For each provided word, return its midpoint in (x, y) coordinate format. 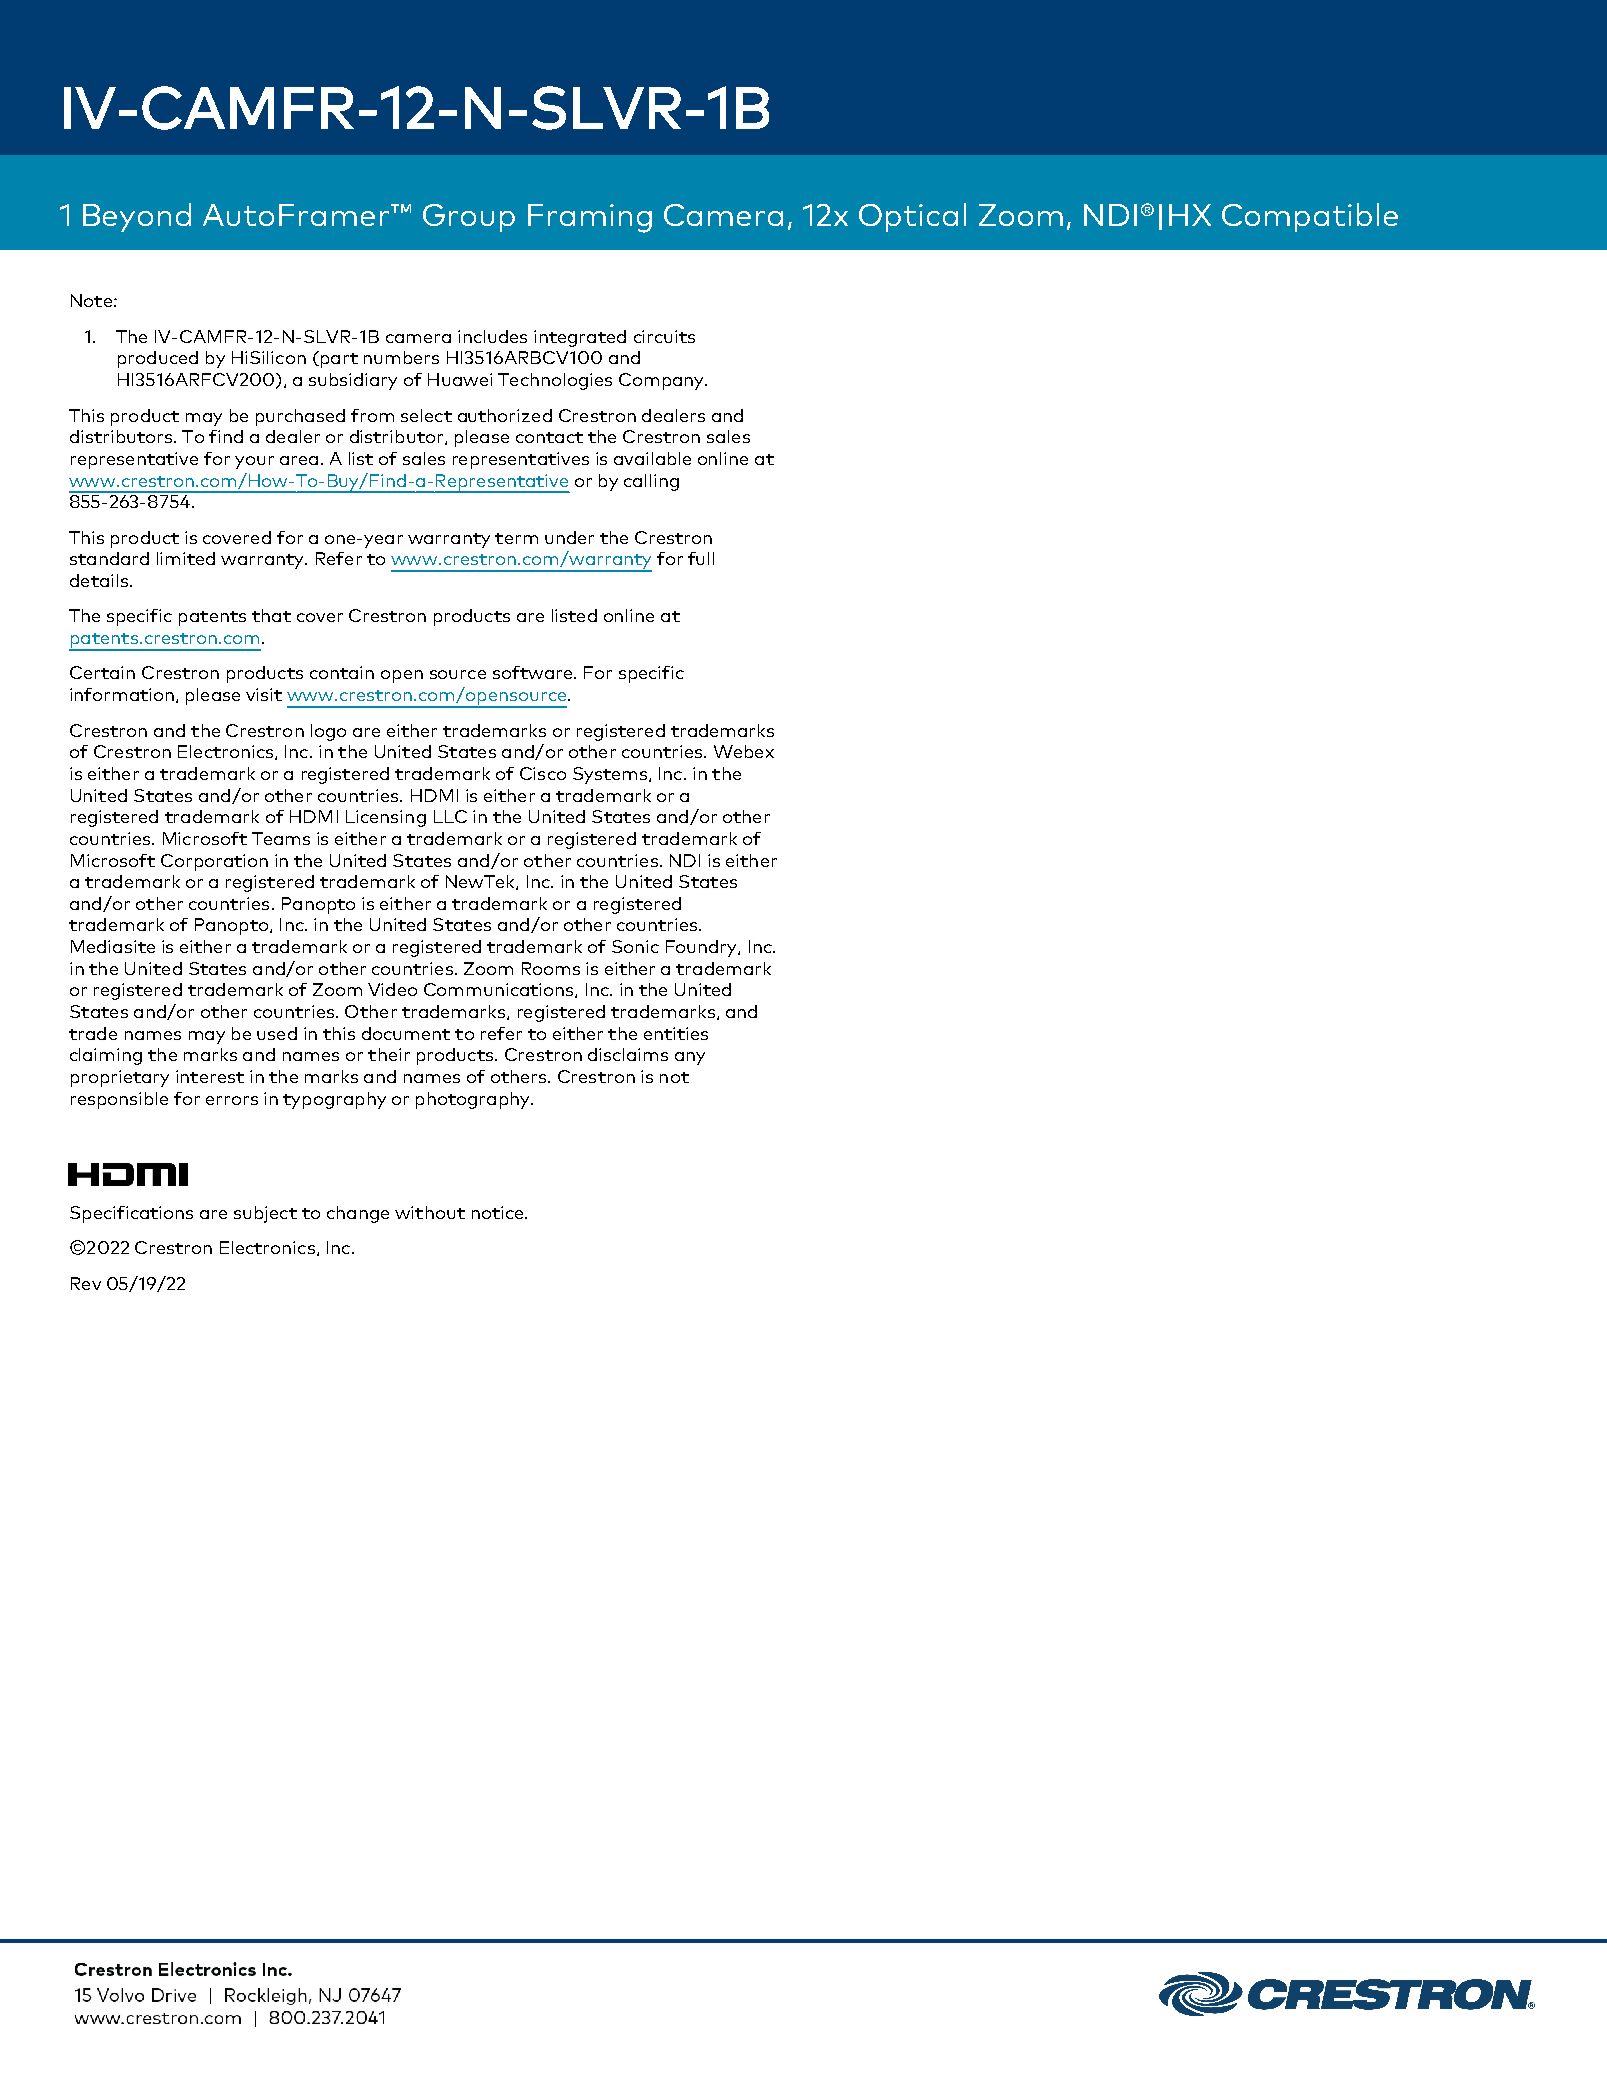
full (701, 558)
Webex (744, 751)
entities (676, 1033)
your (254, 462)
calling (651, 482)
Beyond (137, 217)
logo (328, 732)
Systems (611, 775)
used (277, 1033)
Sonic (635, 946)
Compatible (1310, 217)
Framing (590, 218)
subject (265, 1214)
